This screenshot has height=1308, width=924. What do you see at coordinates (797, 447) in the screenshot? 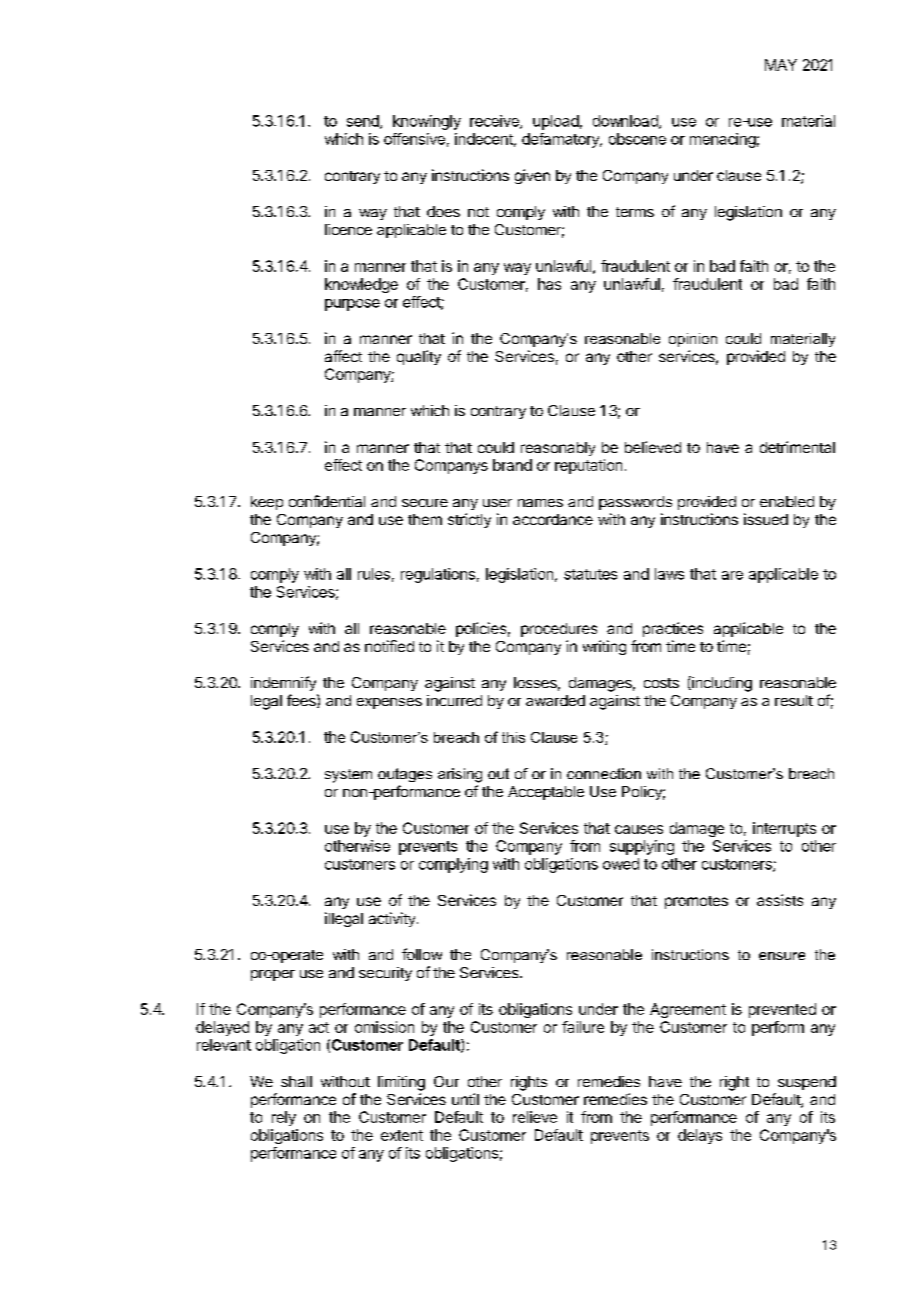
I see `detrimental` at bounding box center [797, 447].
